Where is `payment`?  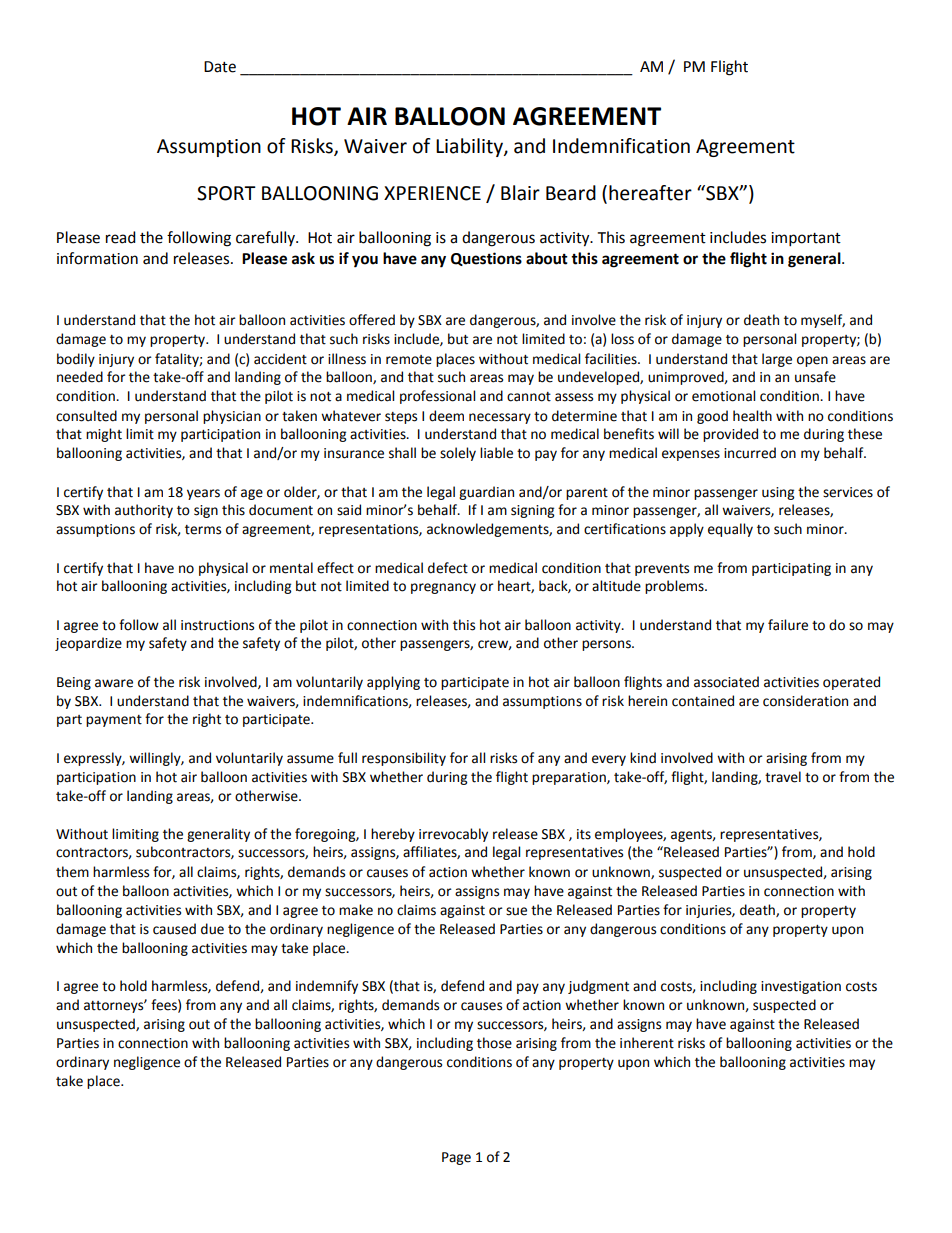 payment is located at coordinates (114, 721).
